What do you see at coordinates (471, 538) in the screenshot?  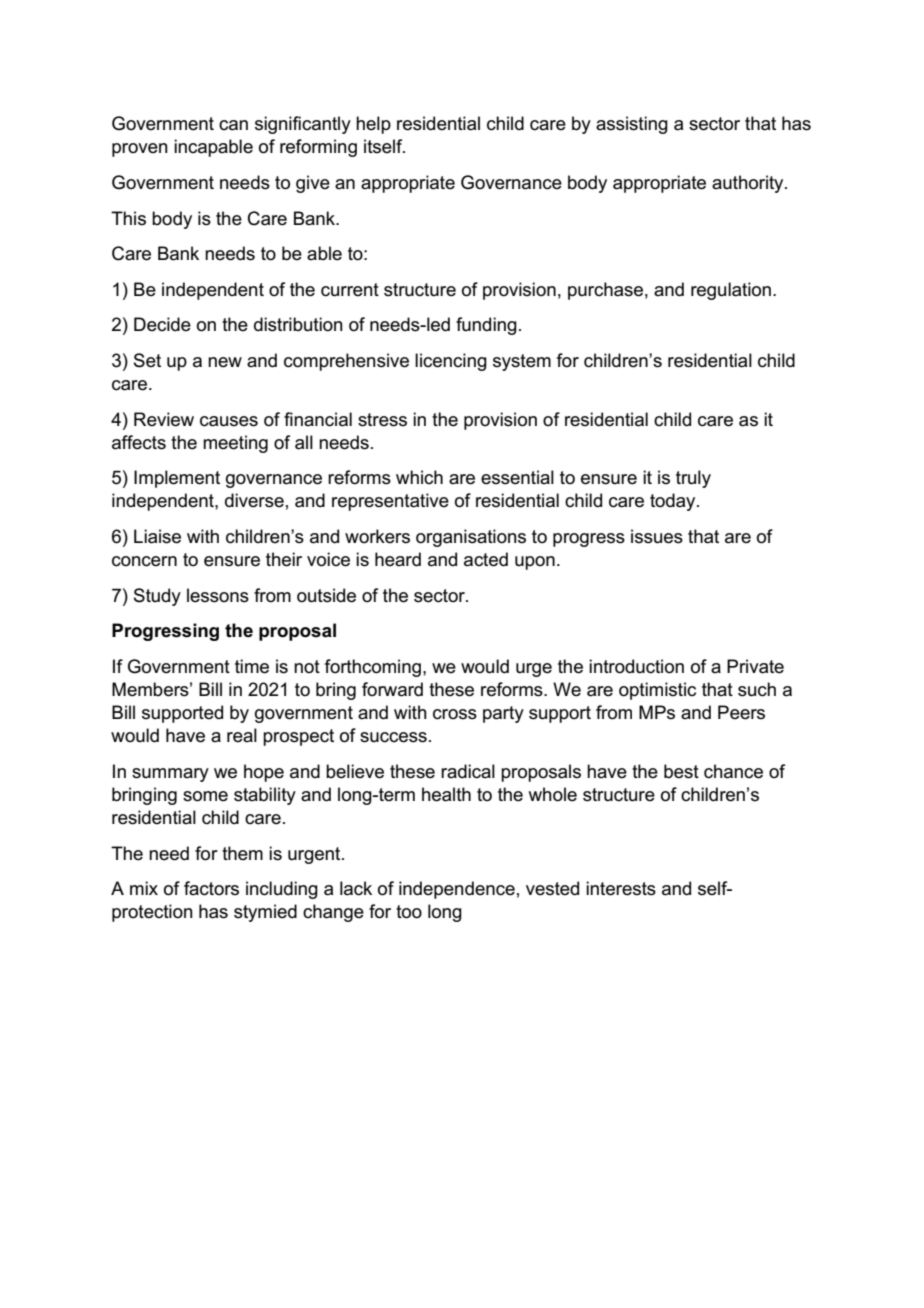 I see `organisations` at bounding box center [471, 538].
